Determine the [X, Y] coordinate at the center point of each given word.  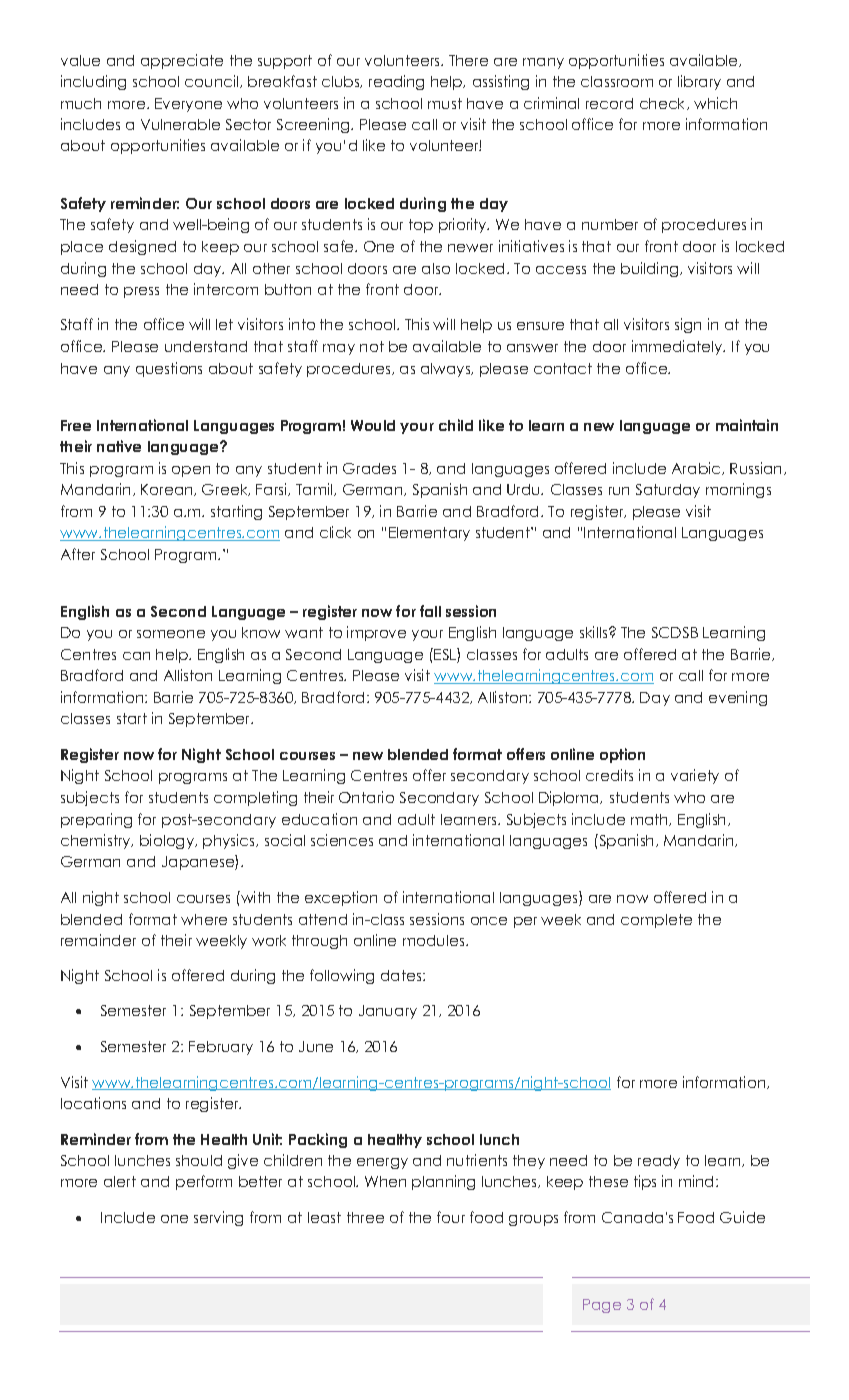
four [451, 1217]
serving [218, 1218]
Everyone [188, 105]
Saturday [668, 491]
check [664, 104]
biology [168, 841]
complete [656, 921]
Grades [369, 468]
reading [396, 82]
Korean [168, 490]
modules [433, 940]
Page [602, 1306]
